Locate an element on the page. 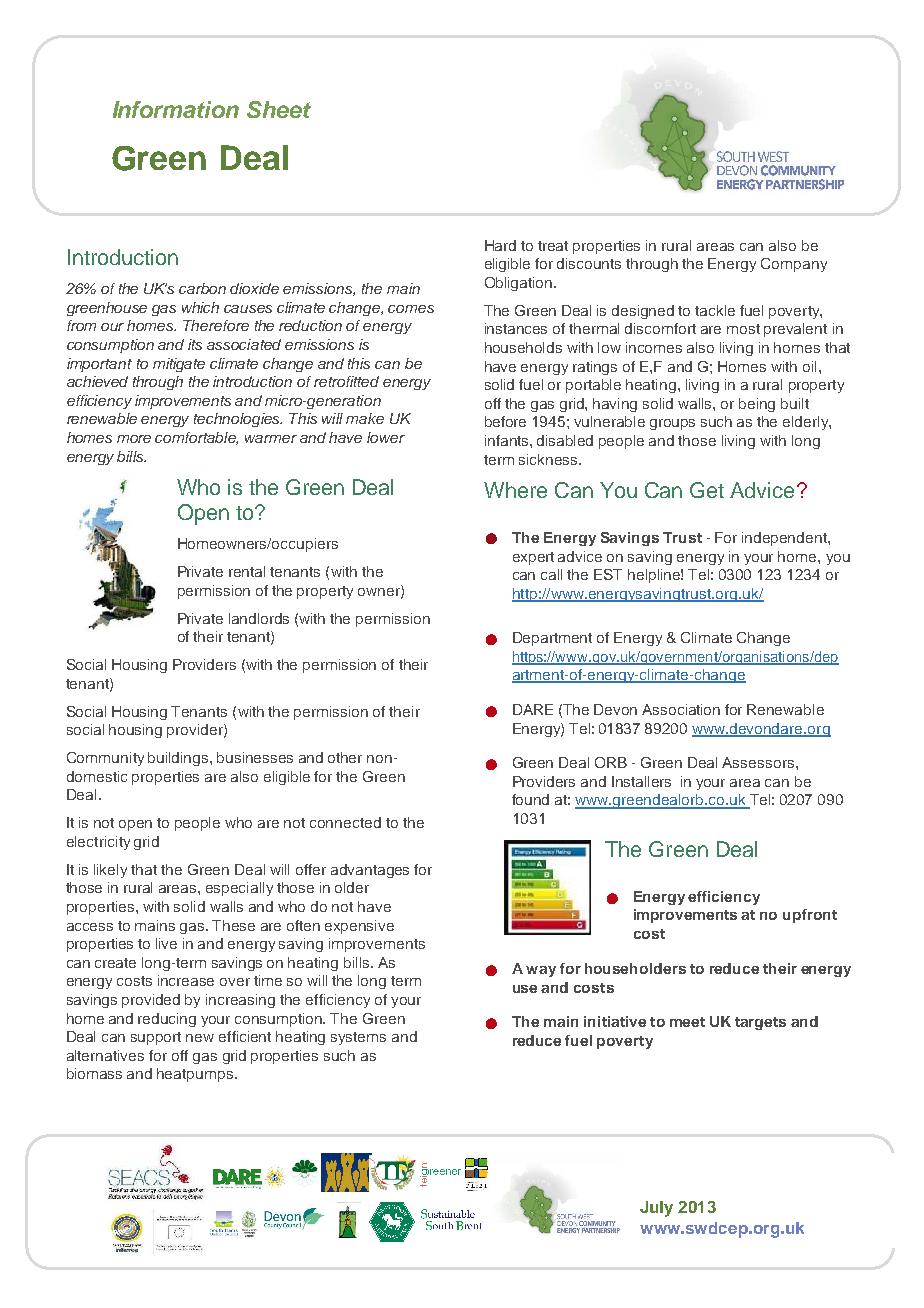 This document has height=1308, width=924. biomass is located at coordinates (94, 1073).
